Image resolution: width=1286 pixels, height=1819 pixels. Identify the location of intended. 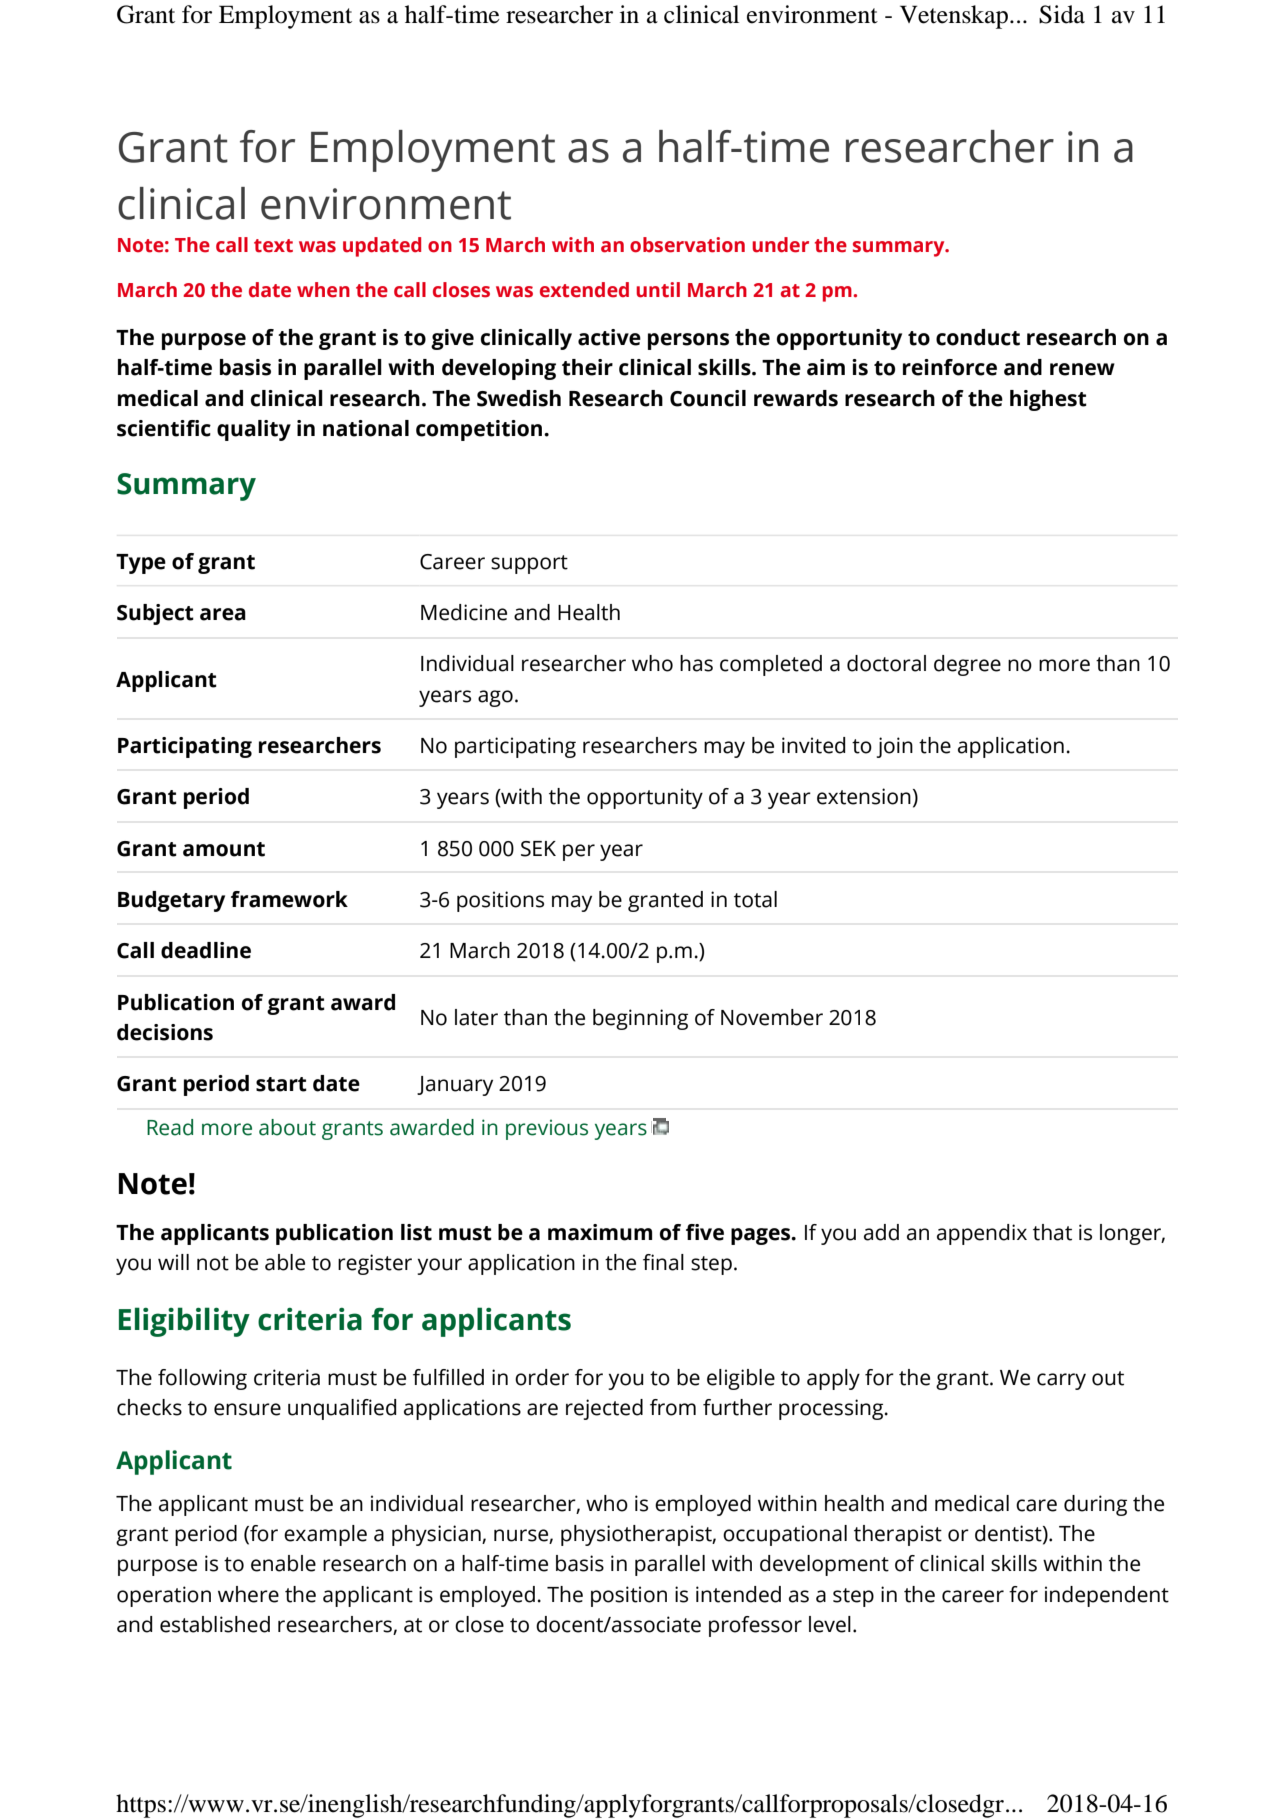
(738, 1594).
